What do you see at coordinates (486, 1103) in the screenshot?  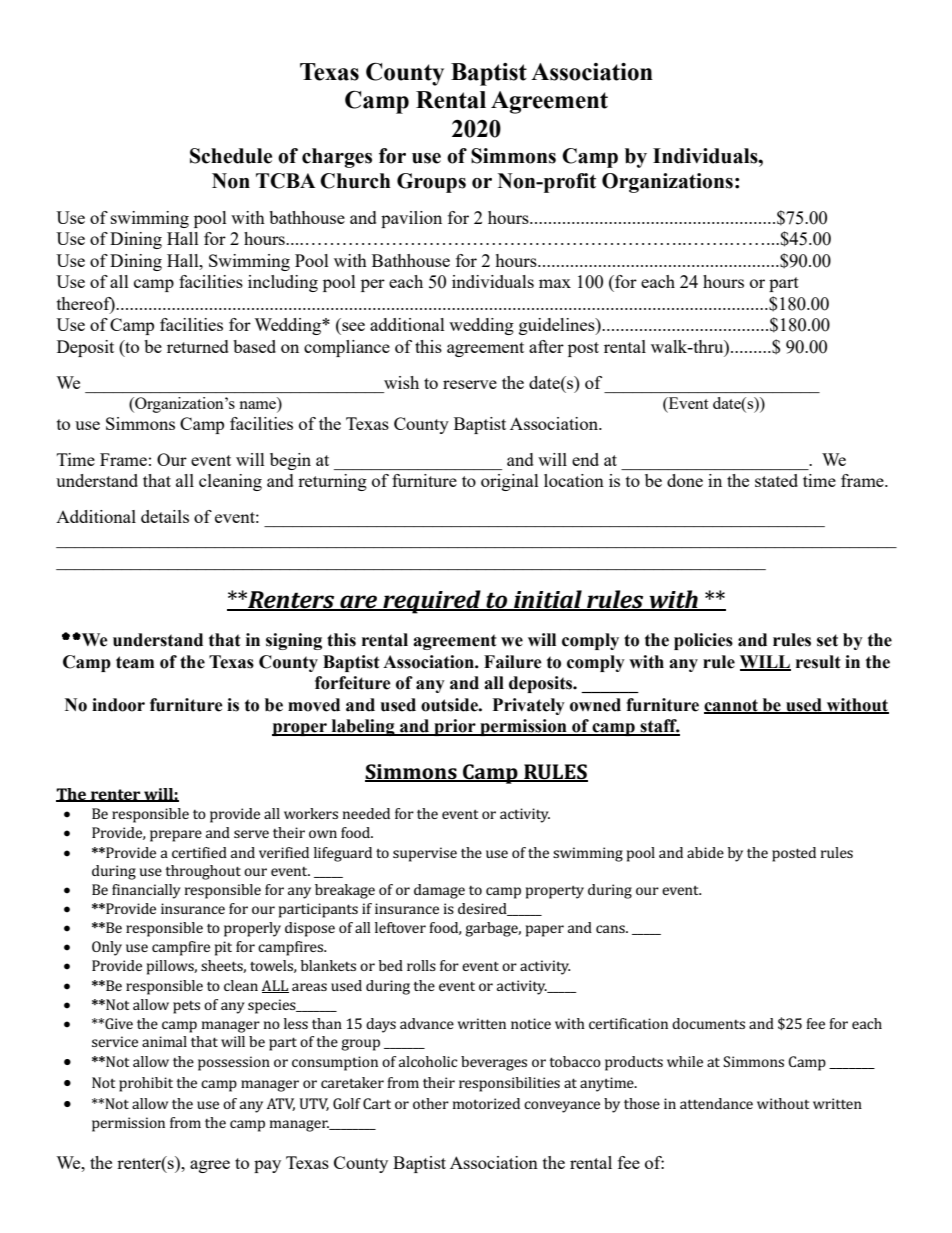 I see `motorized` at bounding box center [486, 1103].
